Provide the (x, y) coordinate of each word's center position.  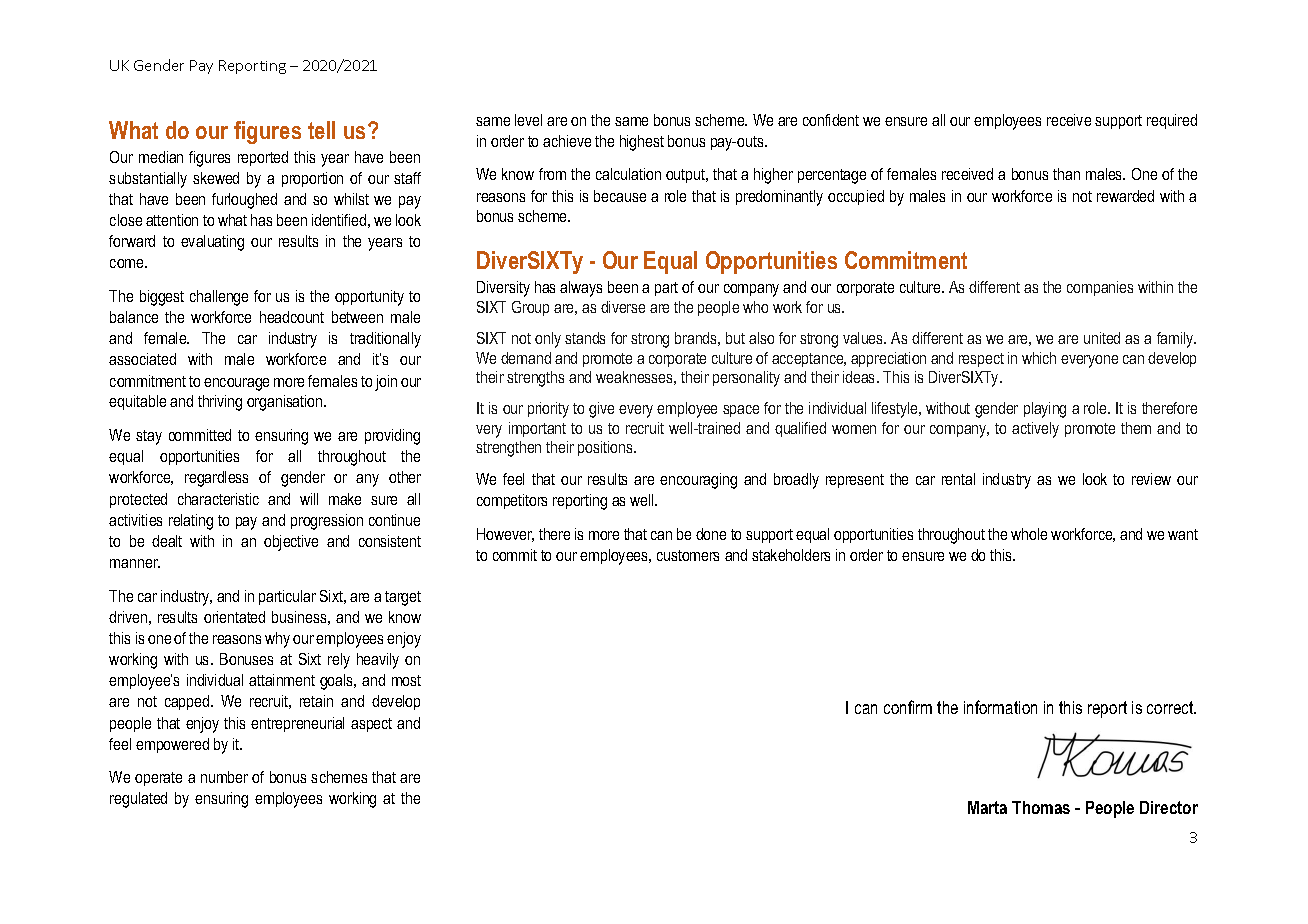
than (1066, 174)
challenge (219, 298)
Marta (987, 807)
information (1000, 707)
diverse (623, 307)
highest (642, 143)
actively (1035, 430)
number (224, 777)
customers (688, 555)
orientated (234, 617)
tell (321, 130)
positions (606, 448)
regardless (216, 479)
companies (1100, 288)
